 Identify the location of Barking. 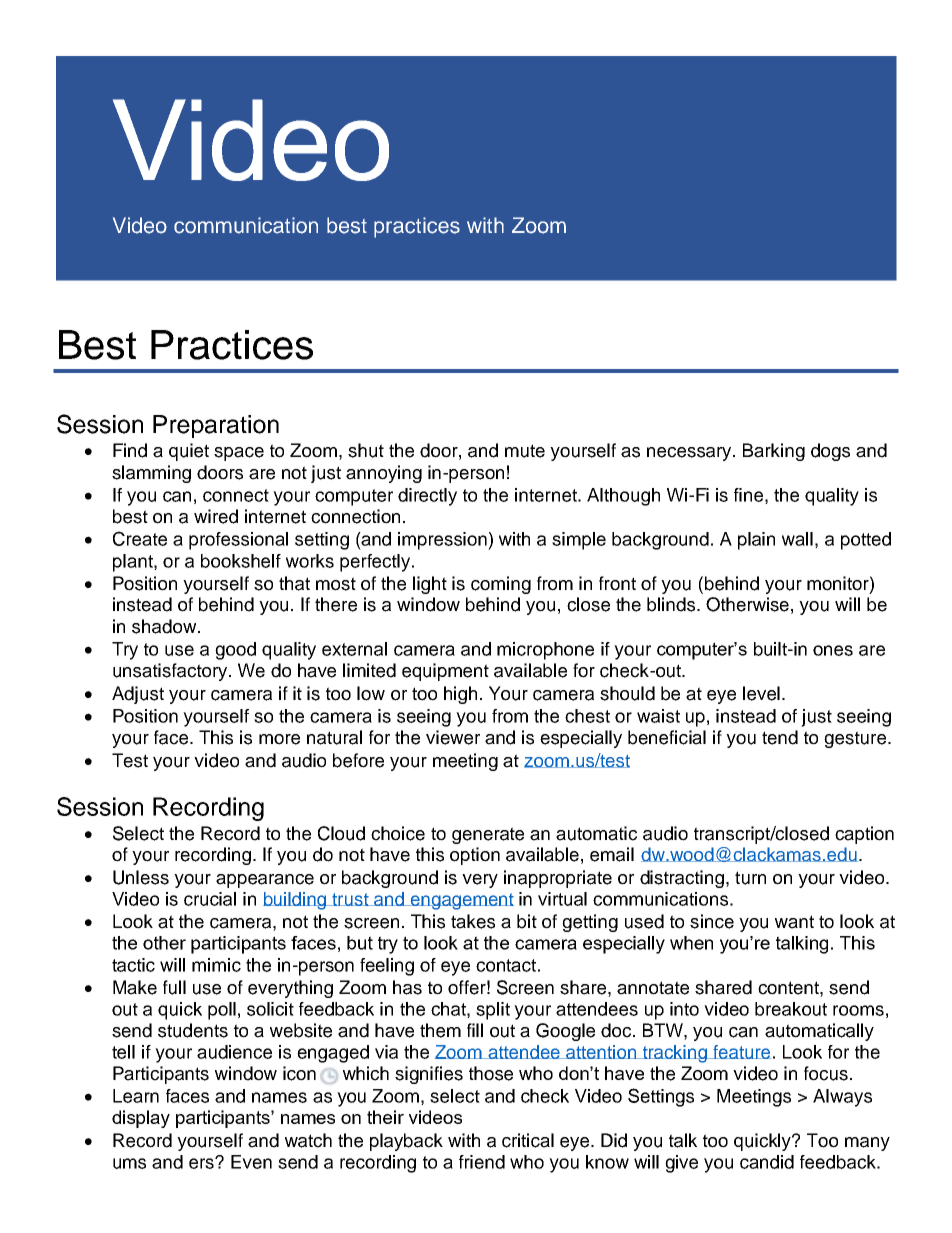
(774, 452).
